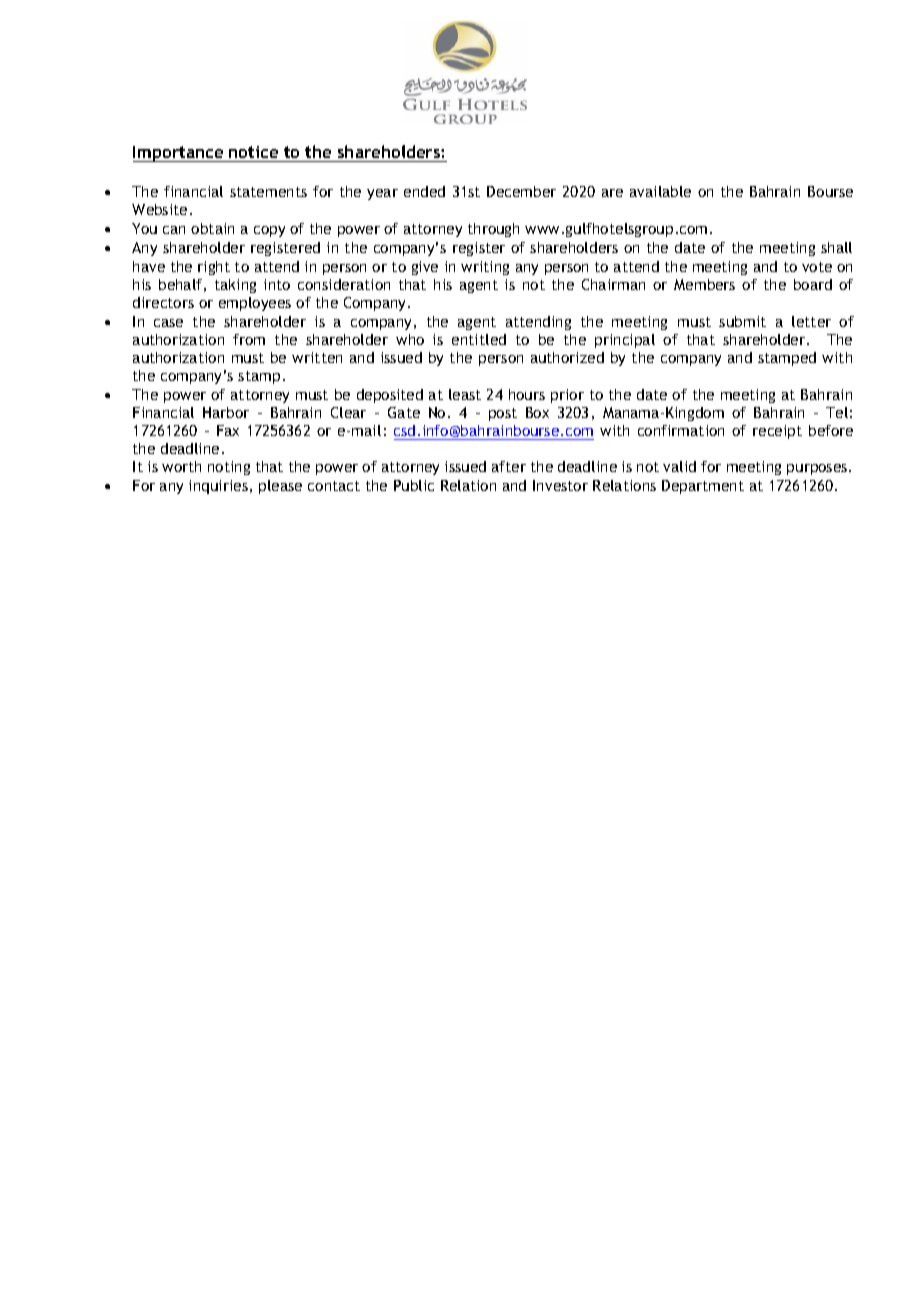 The image size is (924, 1308). Describe the element at coordinates (742, 321) in the image. I see `submit` at that location.
